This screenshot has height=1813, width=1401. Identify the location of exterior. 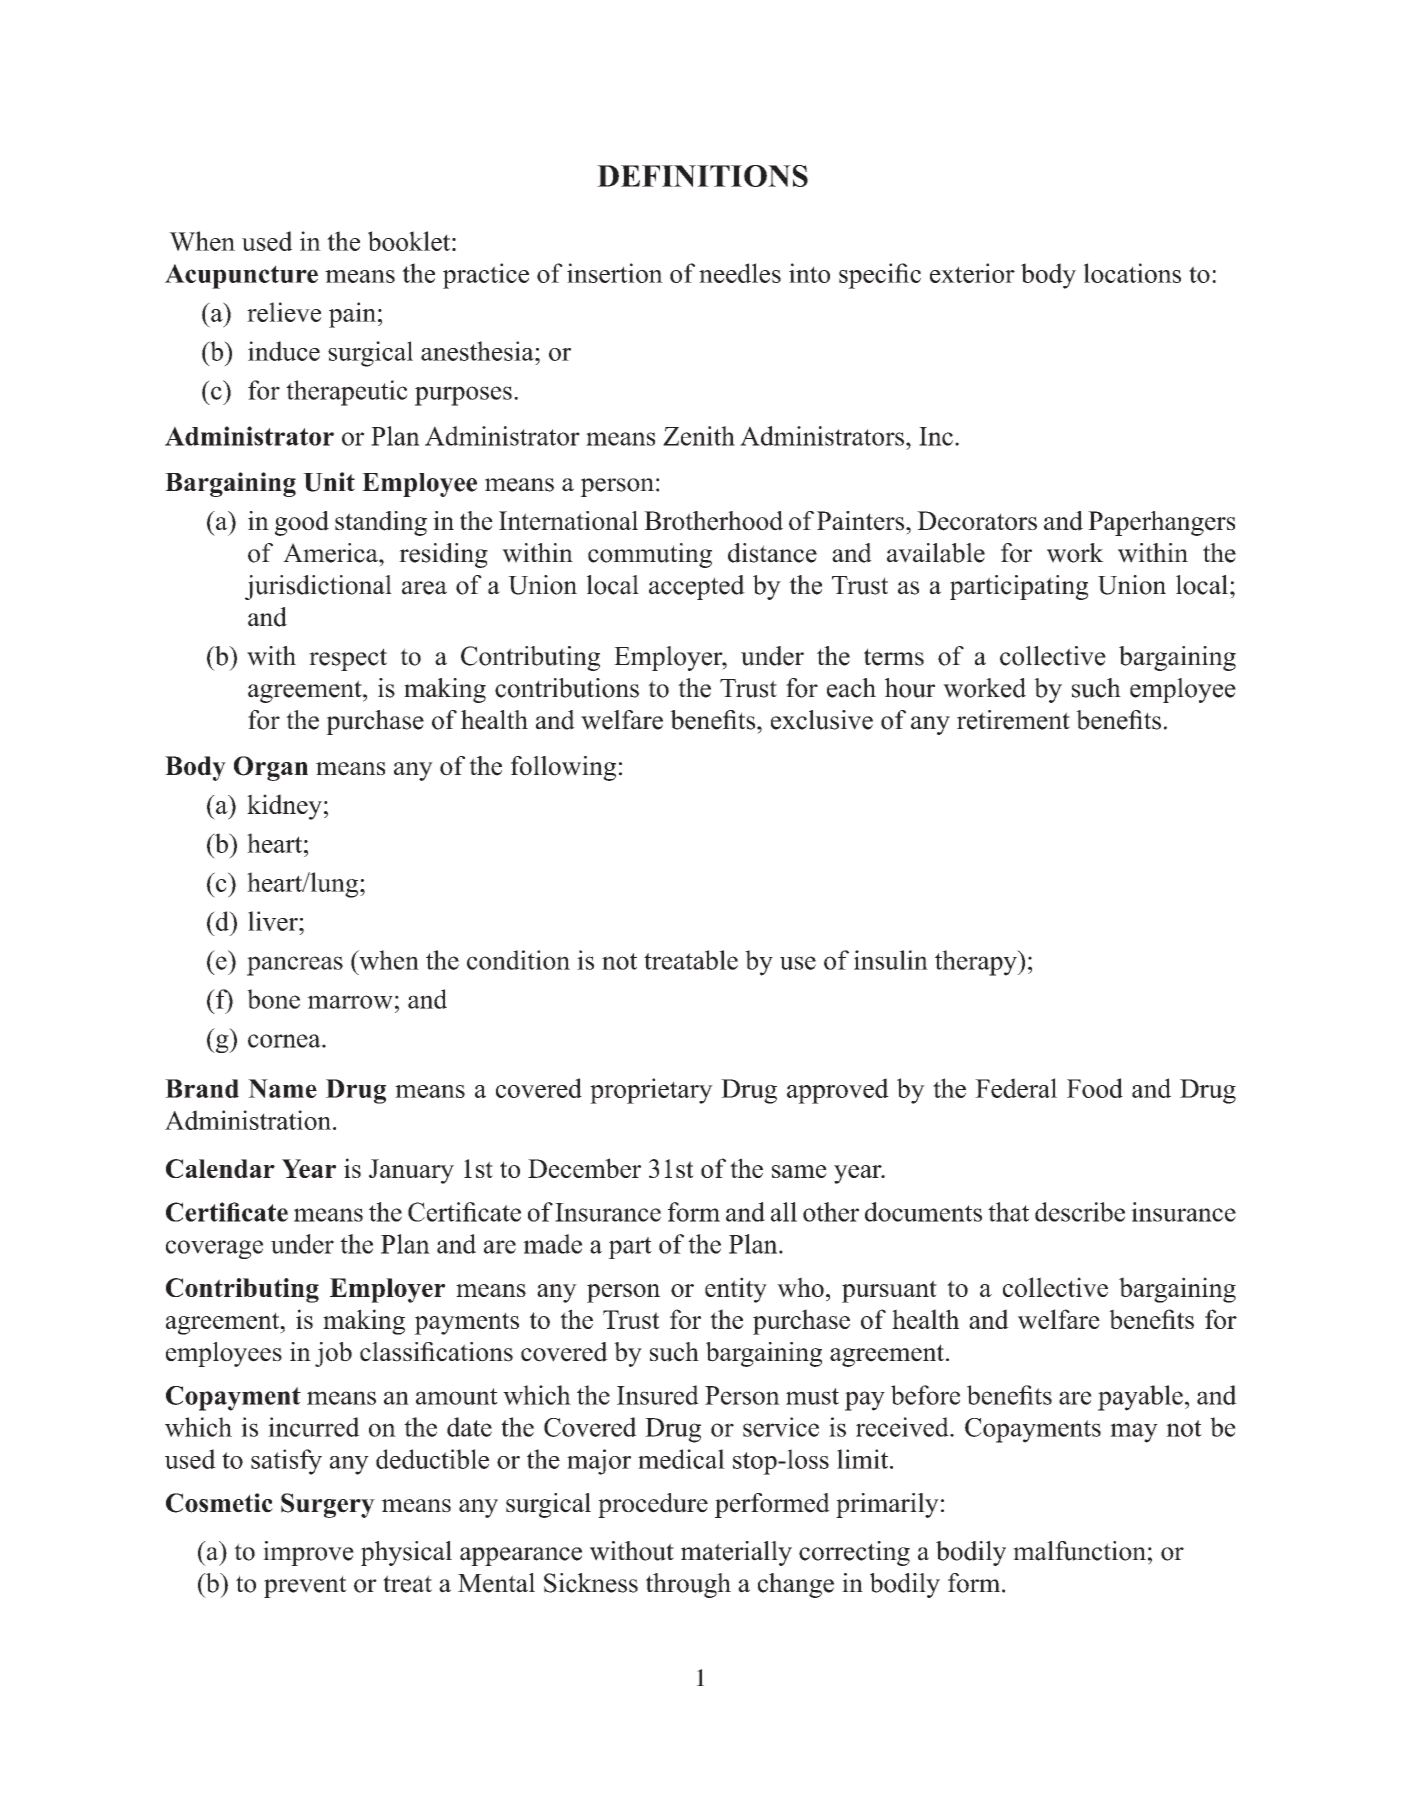
(972, 273).
